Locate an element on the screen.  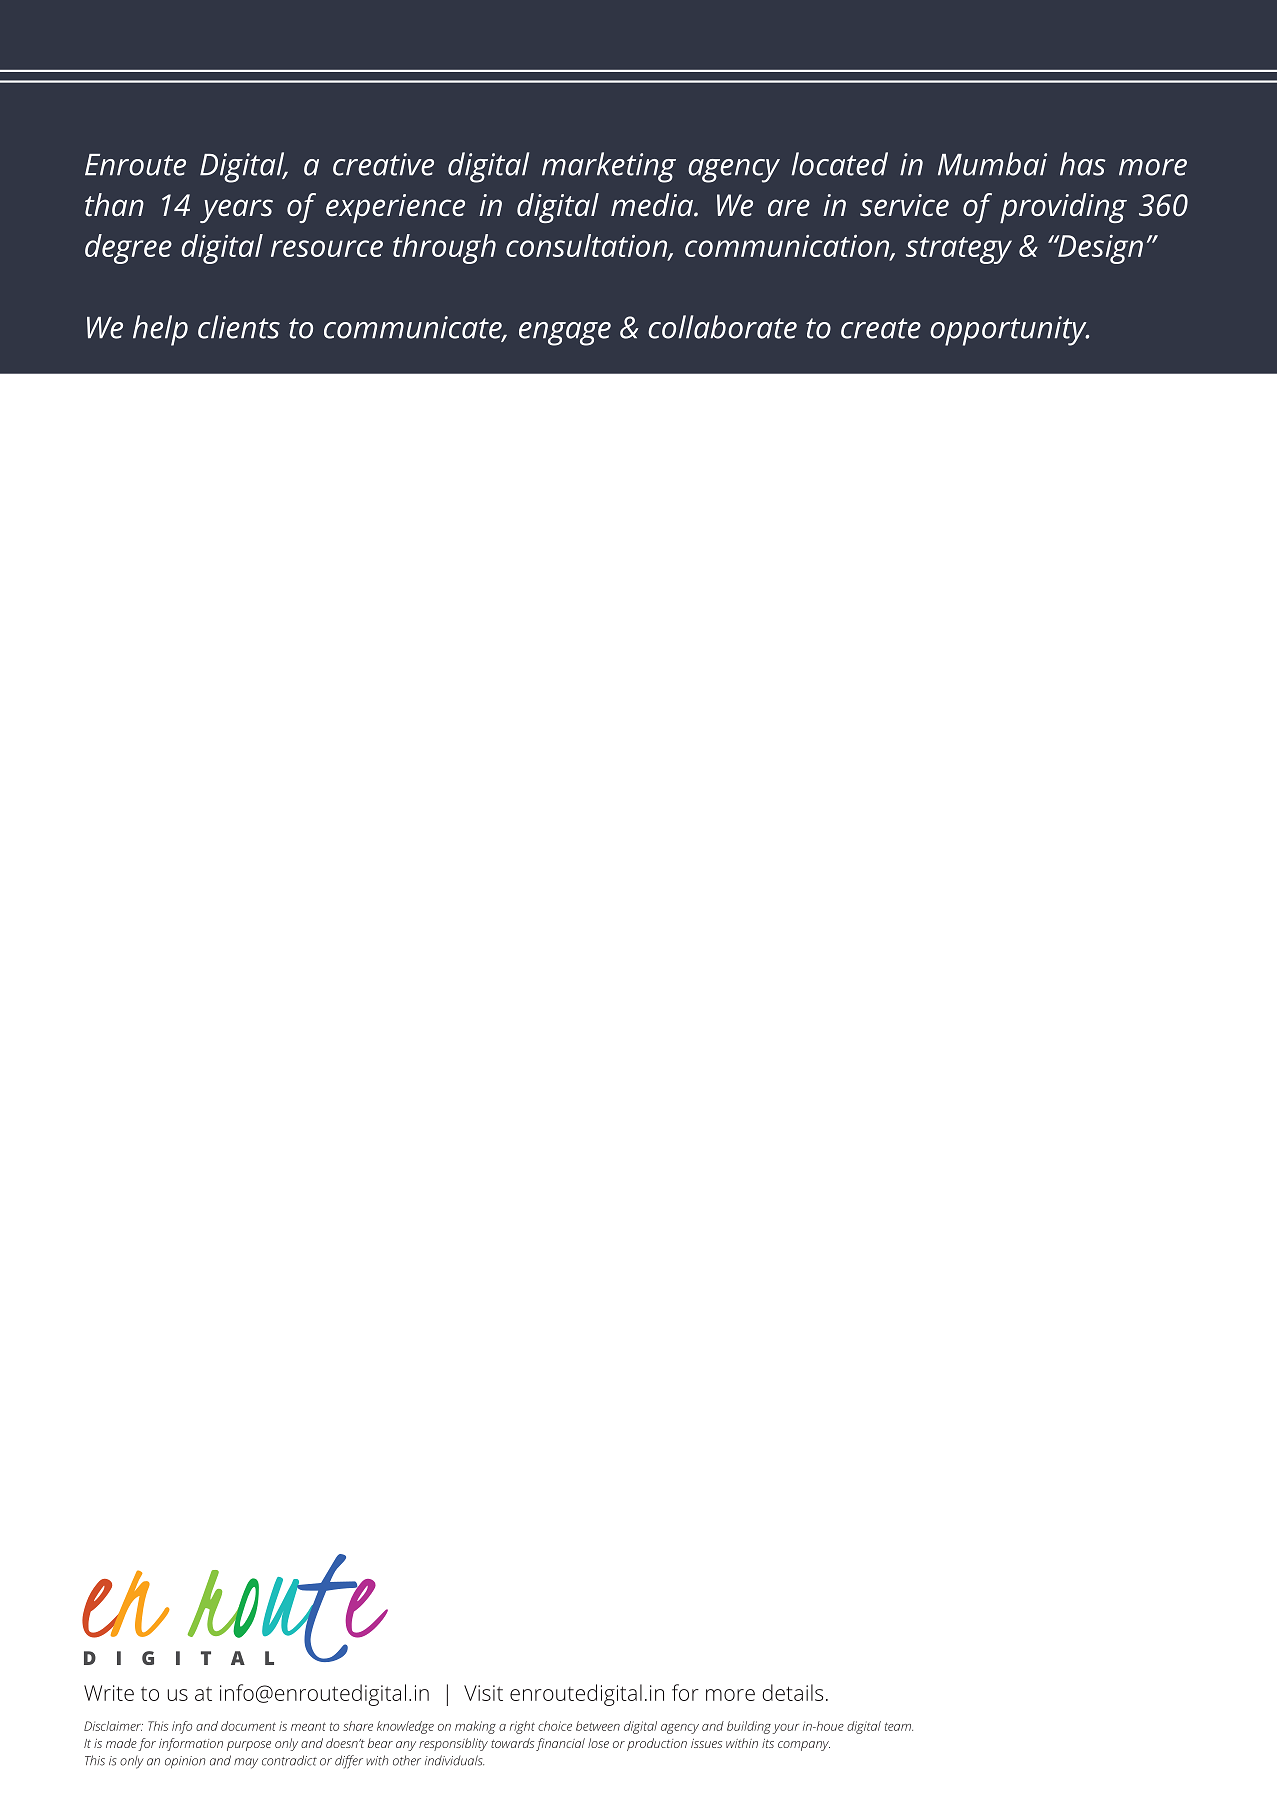
Visit is located at coordinates (483, 1693).
